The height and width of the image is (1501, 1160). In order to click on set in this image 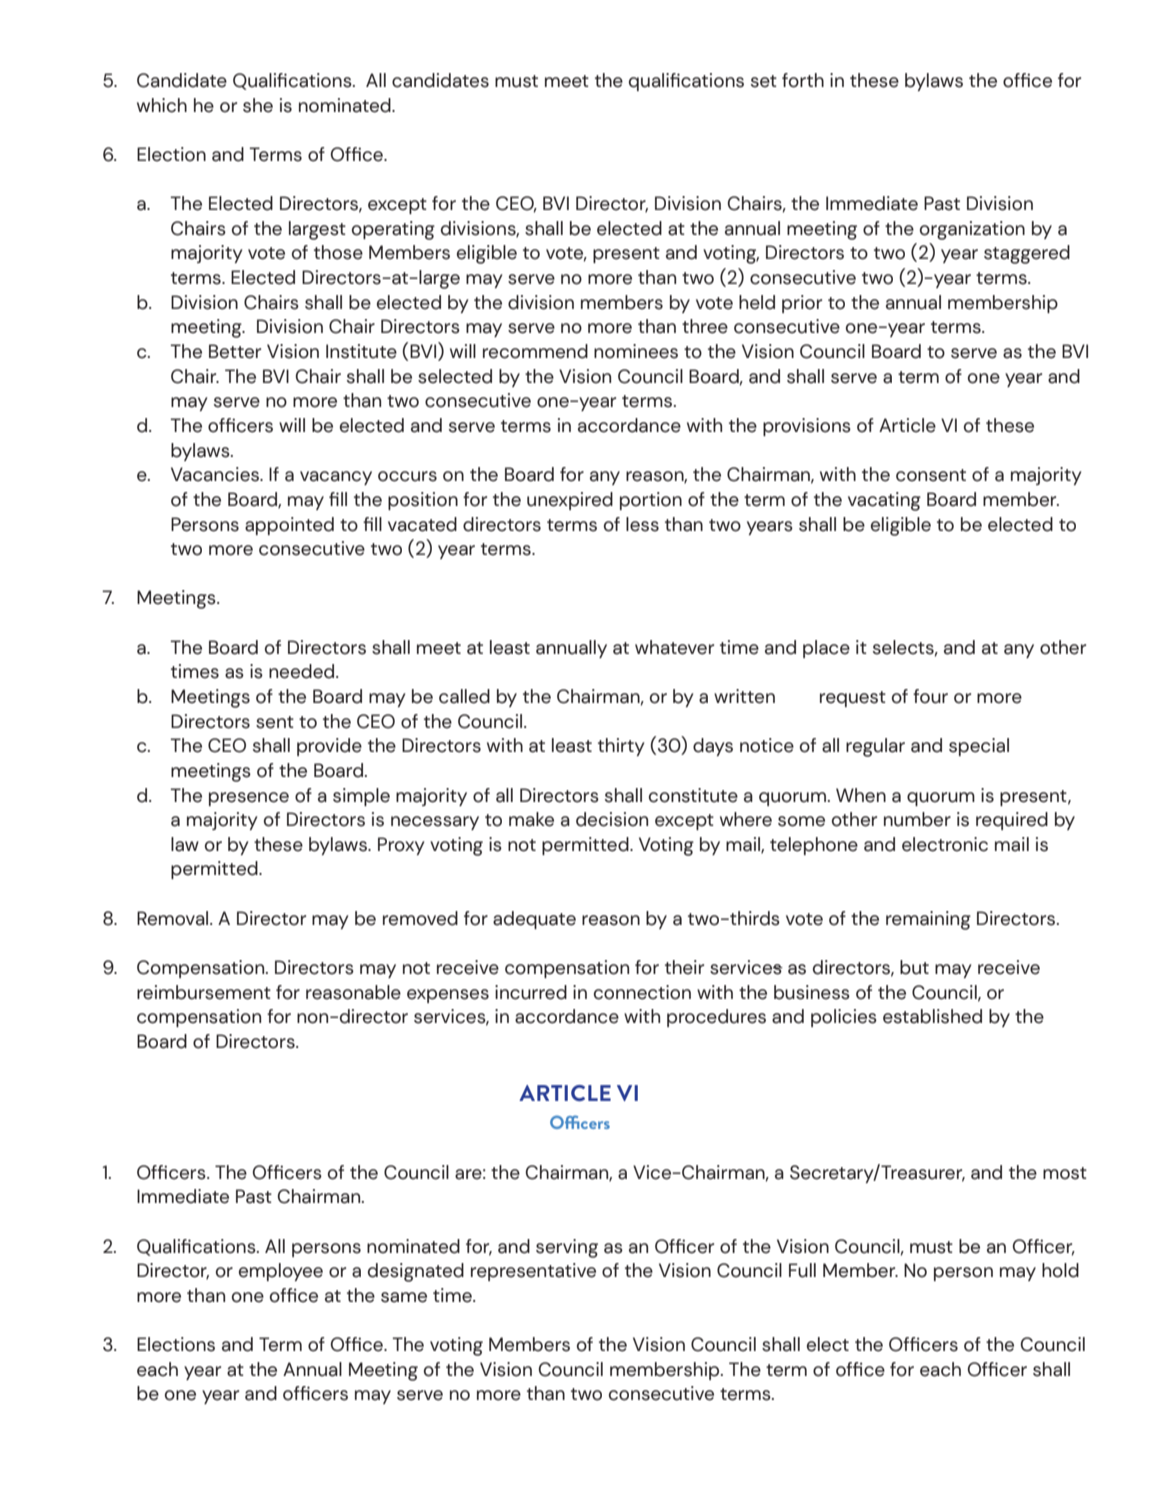, I will do `click(764, 81)`.
